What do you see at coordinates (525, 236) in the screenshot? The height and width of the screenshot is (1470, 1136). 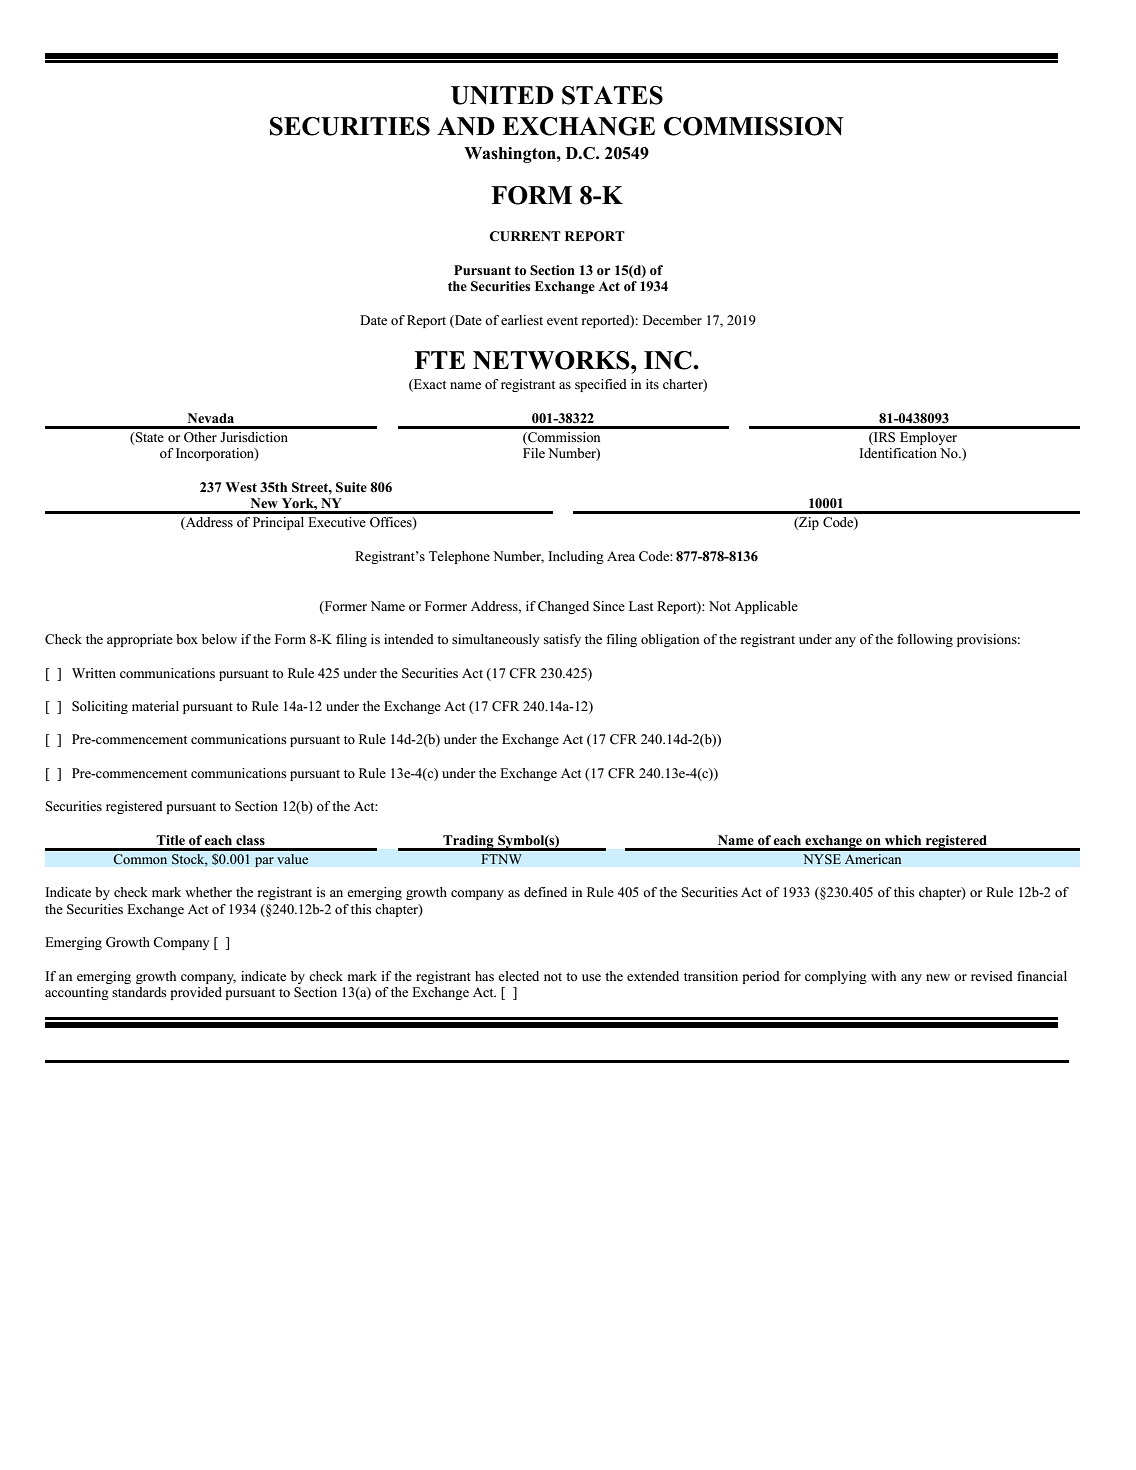 I see `CURRENT` at bounding box center [525, 236].
